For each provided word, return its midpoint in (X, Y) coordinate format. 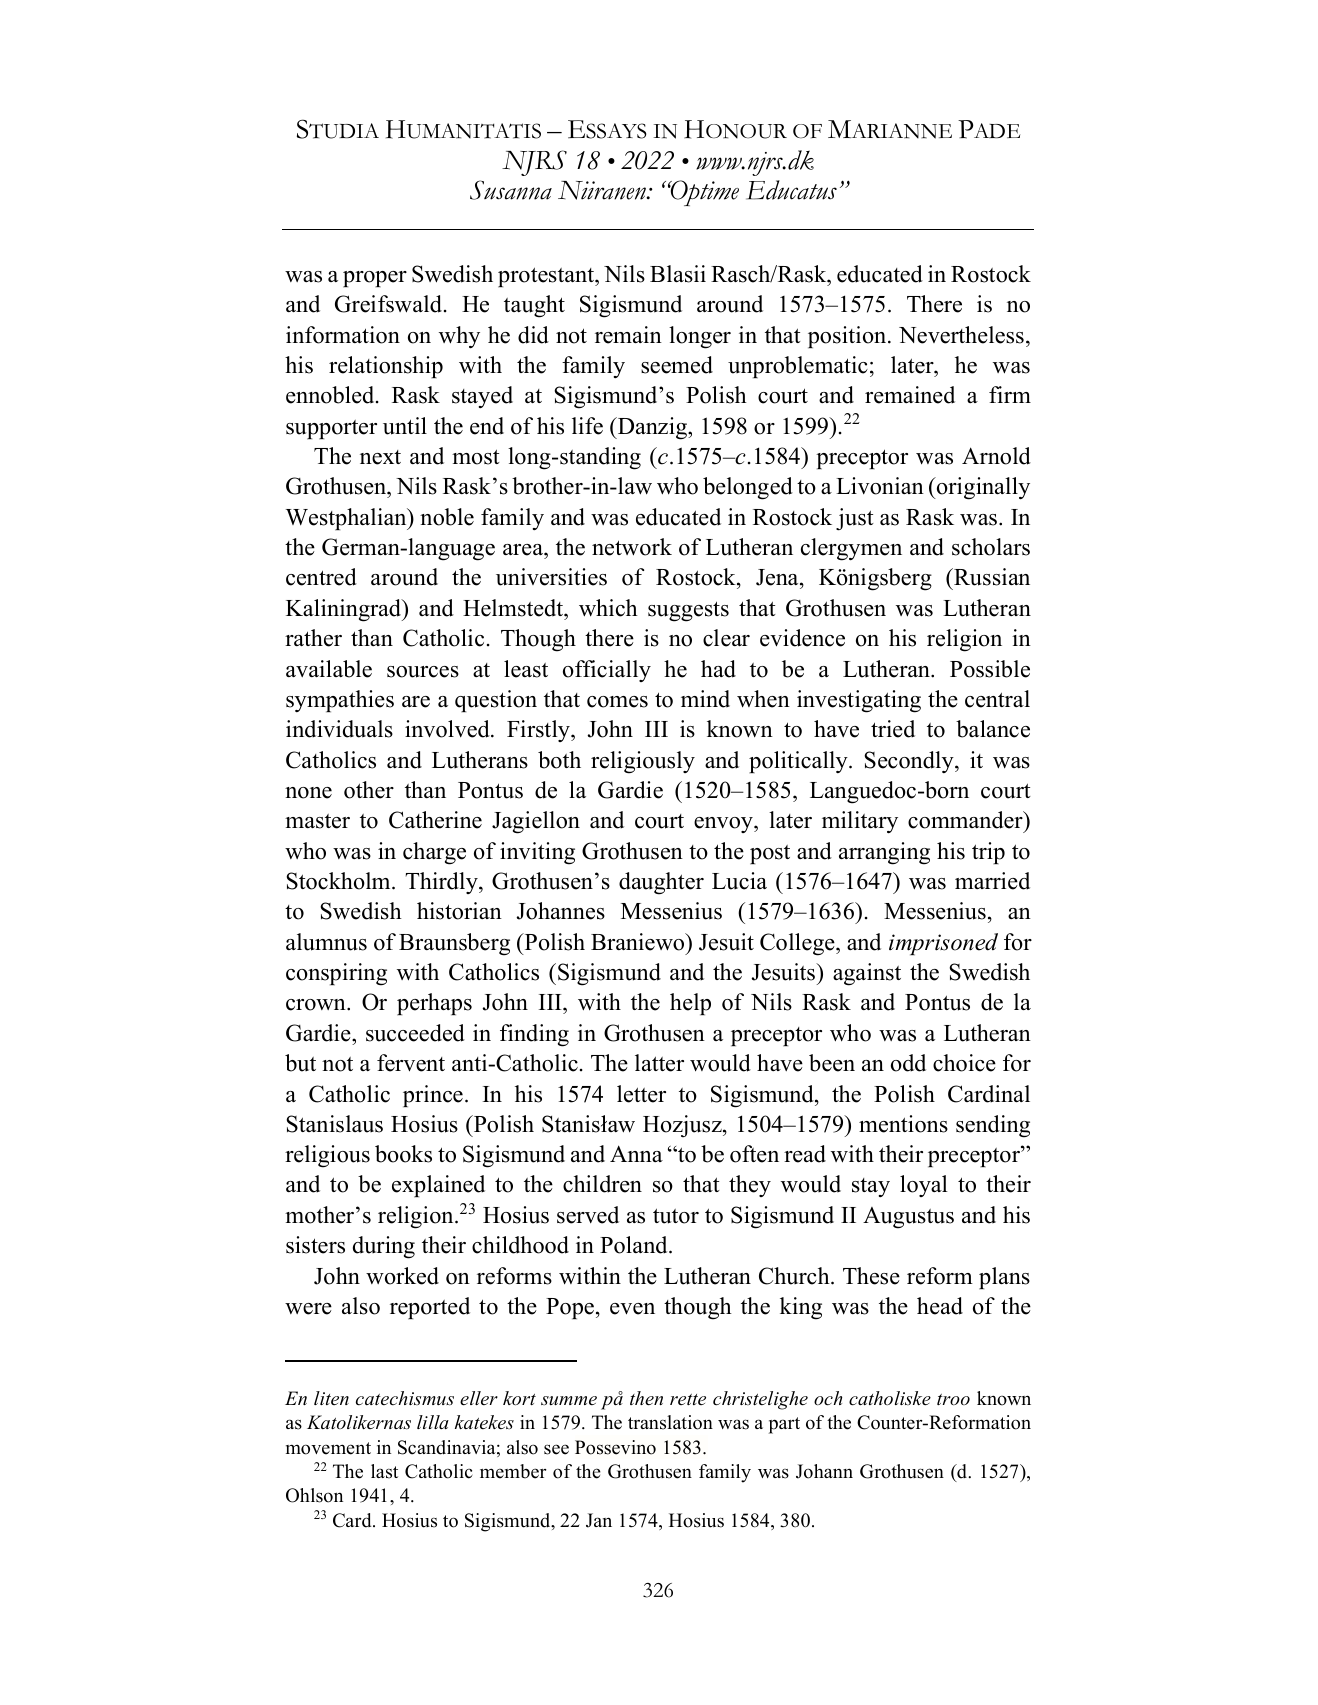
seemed (677, 365)
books (403, 1154)
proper (375, 279)
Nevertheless (961, 335)
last (384, 1471)
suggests (688, 611)
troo (953, 1399)
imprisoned (943, 944)
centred (321, 577)
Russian (991, 577)
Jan (599, 1520)
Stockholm (339, 881)
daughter (661, 883)
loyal (924, 1186)
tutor (676, 1216)
